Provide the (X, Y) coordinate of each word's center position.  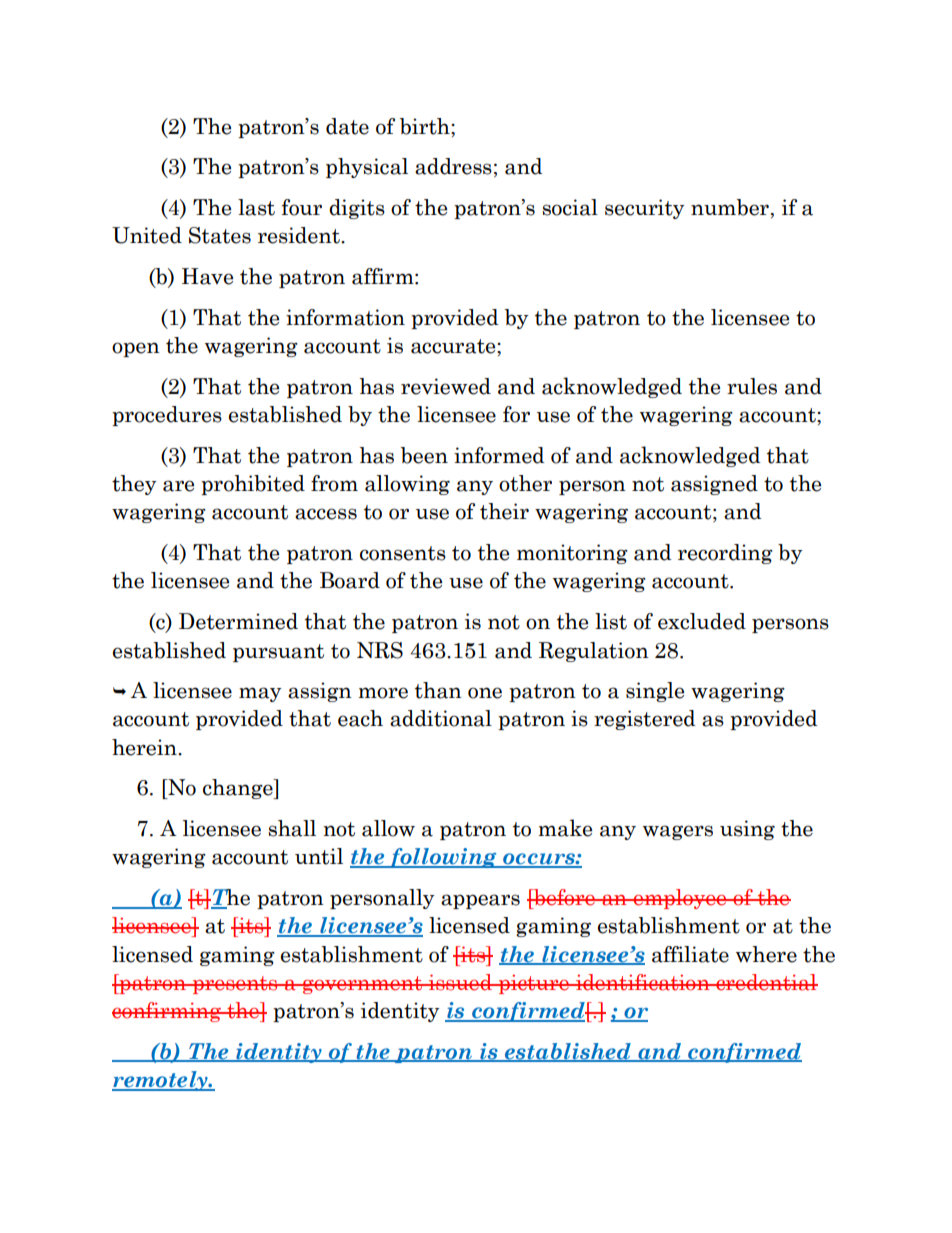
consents (403, 553)
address (453, 166)
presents (235, 985)
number (730, 207)
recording (725, 554)
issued (461, 982)
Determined (238, 621)
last (256, 207)
